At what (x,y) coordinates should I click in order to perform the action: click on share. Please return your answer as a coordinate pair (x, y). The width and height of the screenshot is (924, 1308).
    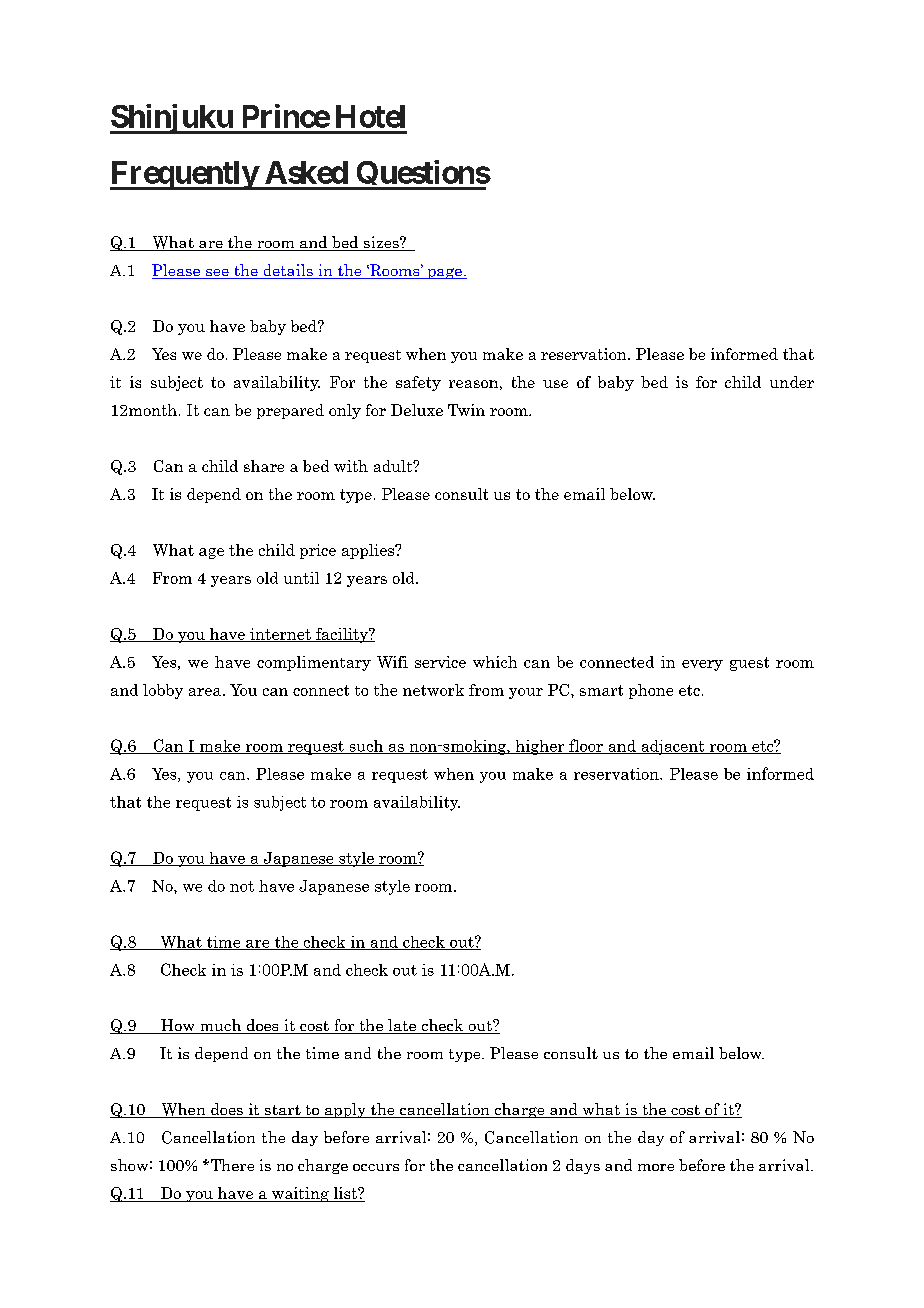
    Looking at the image, I should click on (264, 466).
